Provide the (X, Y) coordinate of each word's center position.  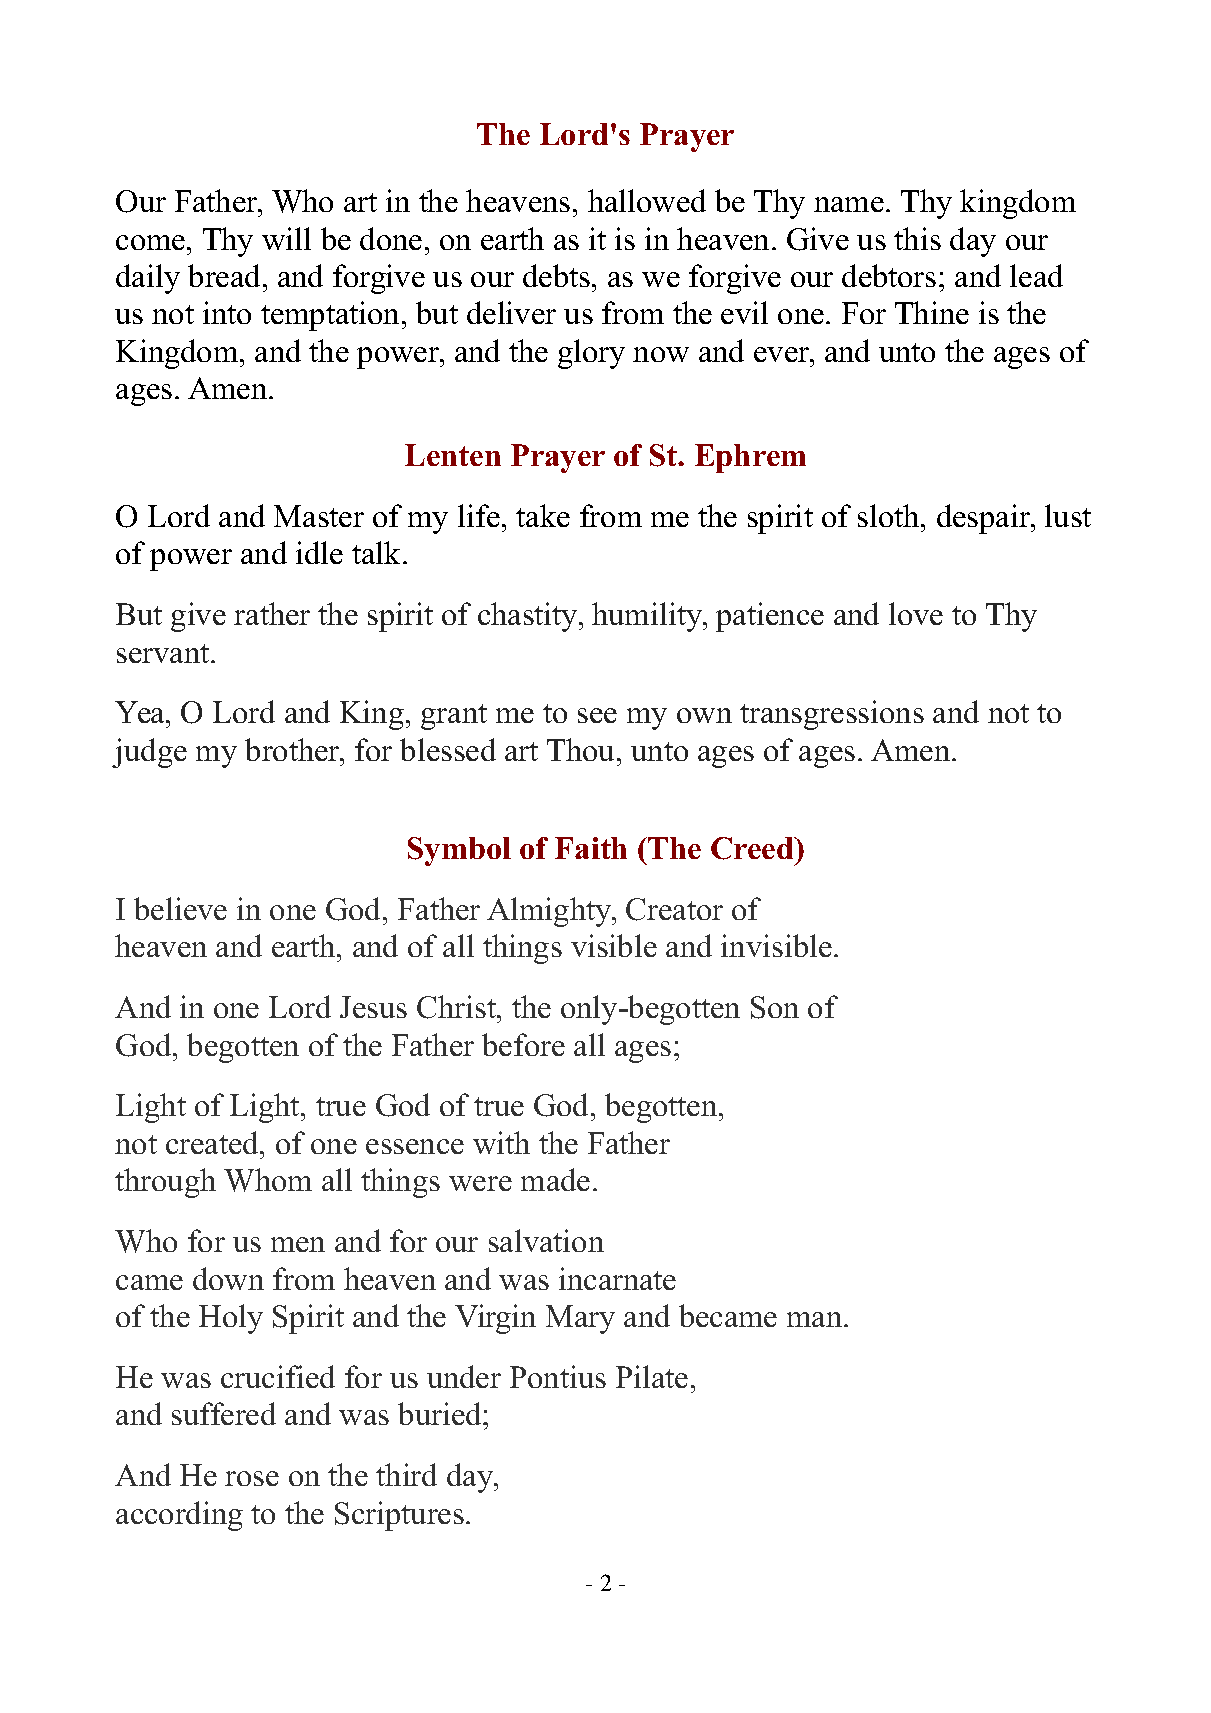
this (917, 238)
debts (556, 275)
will (286, 238)
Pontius (558, 1376)
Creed (753, 848)
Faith (591, 848)
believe (180, 908)
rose (252, 1478)
